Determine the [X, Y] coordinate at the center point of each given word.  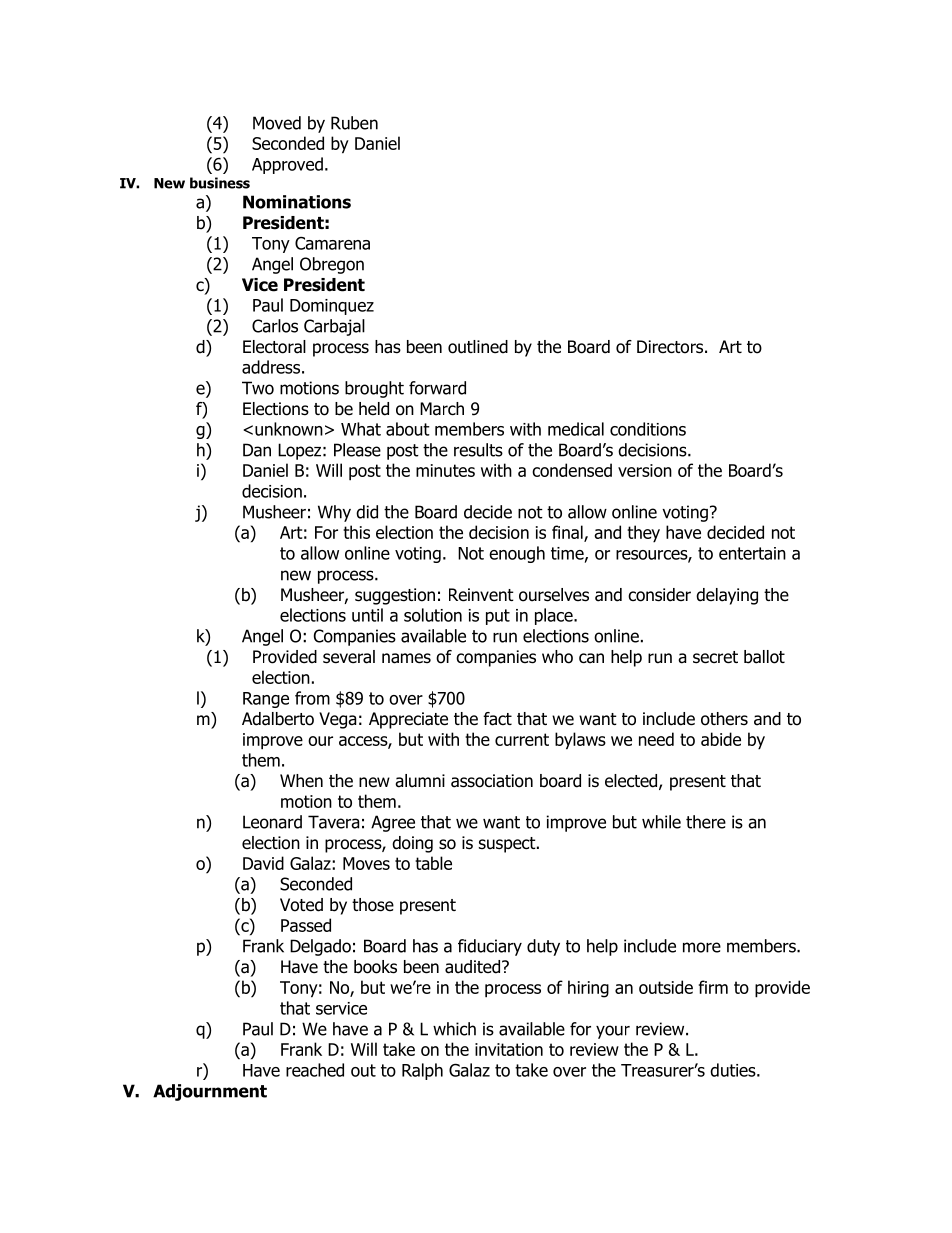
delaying [727, 596]
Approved [287, 165]
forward [437, 388]
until [367, 615]
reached [315, 1070]
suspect [508, 845]
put [498, 617]
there [706, 822]
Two [258, 388]
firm [713, 987]
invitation [509, 1049]
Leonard [272, 822]
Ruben [354, 123]
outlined [478, 347]
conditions [648, 429]
